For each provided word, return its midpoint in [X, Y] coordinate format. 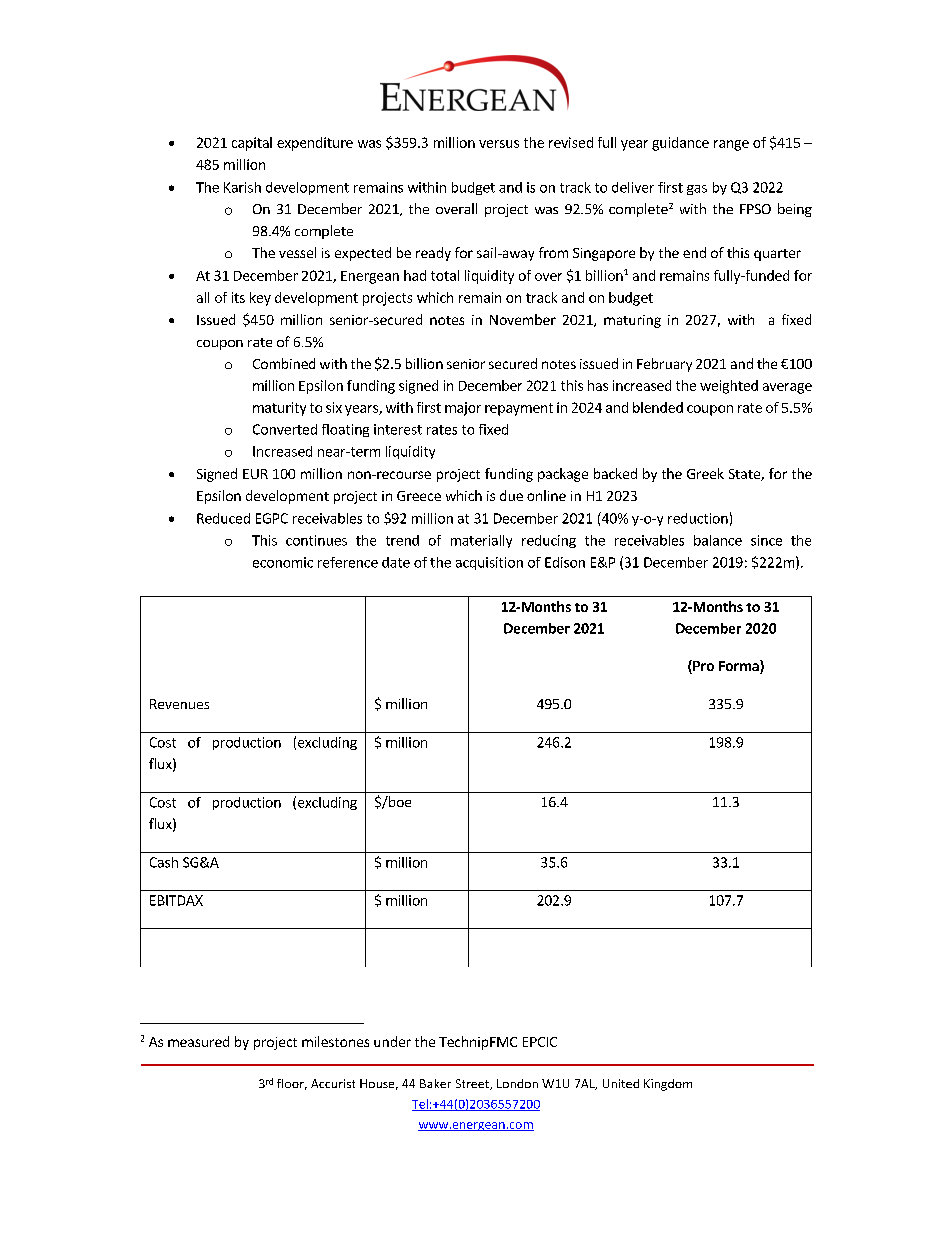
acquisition [489, 563]
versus [499, 144]
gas [697, 190]
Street [473, 1084]
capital [252, 144]
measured [198, 1041]
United [621, 1083]
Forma [740, 667]
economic [283, 562]
